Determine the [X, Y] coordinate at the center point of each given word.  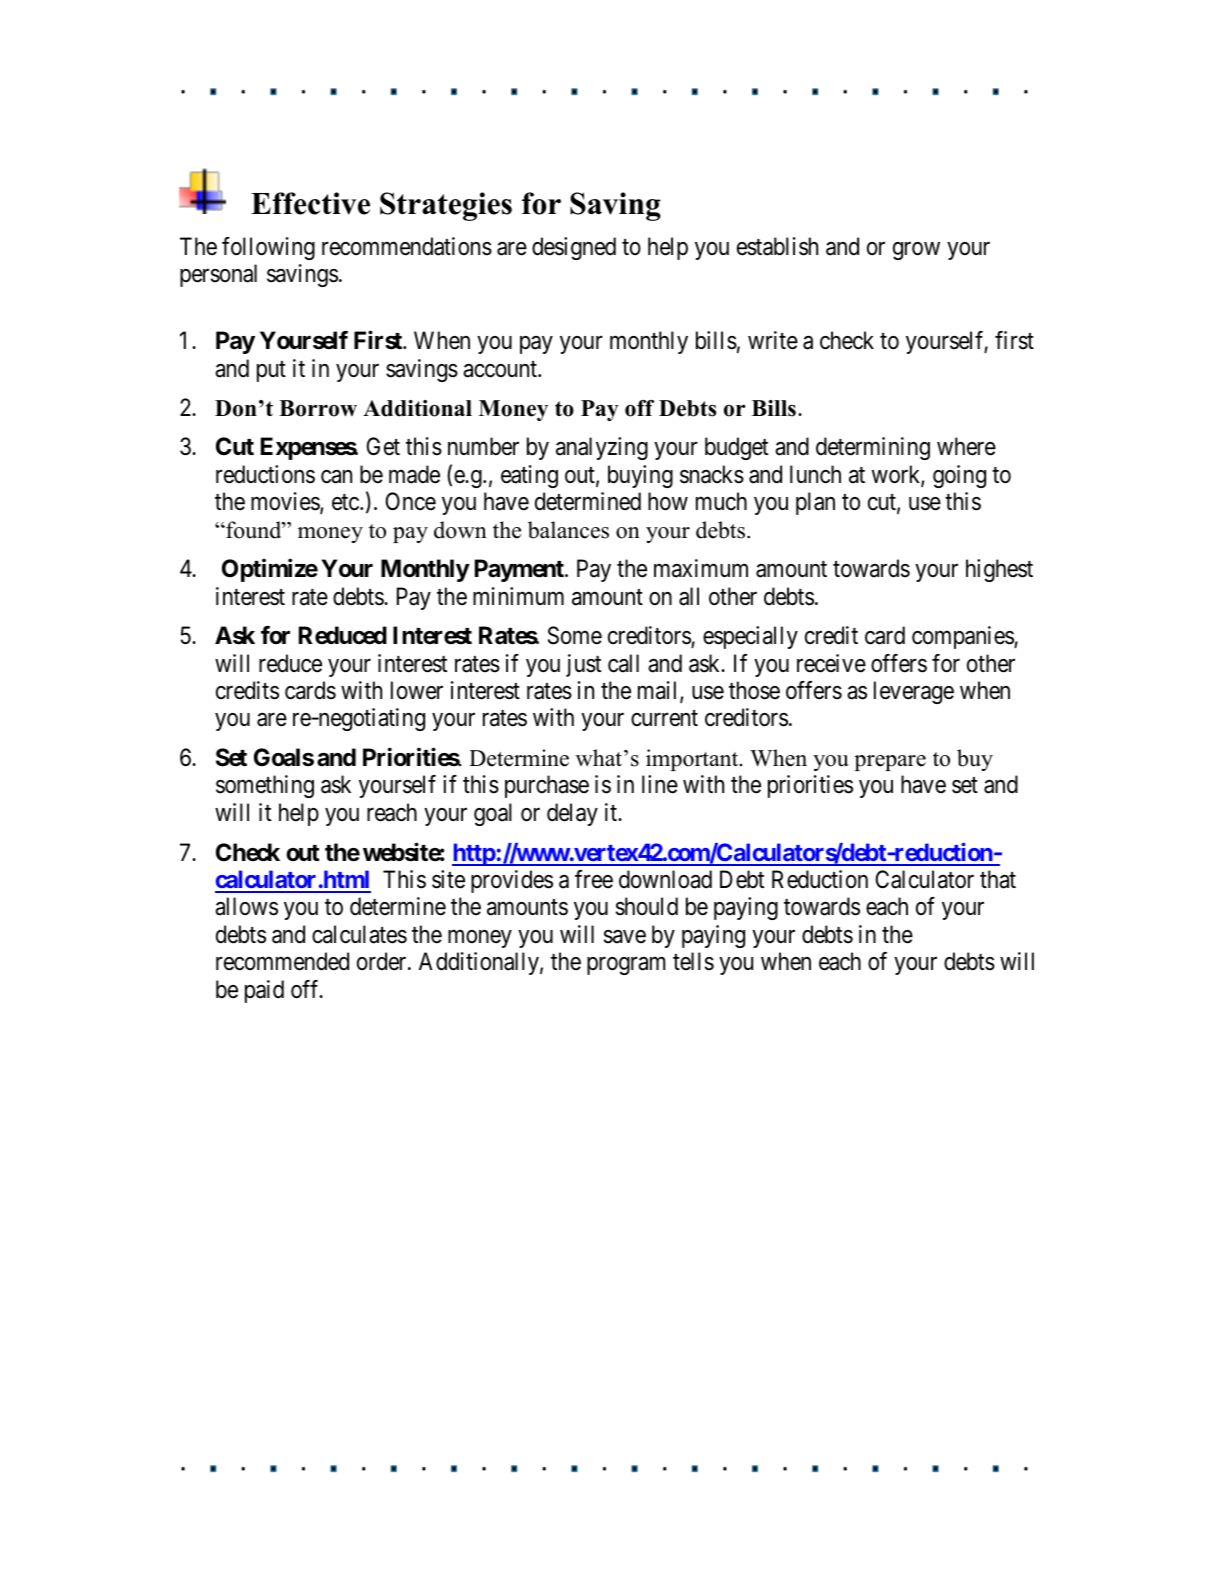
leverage [914, 692]
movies [286, 503]
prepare [890, 763]
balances [568, 530]
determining [873, 448]
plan [815, 503]
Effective [310, 203]
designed [574, 248]
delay [572, 814]
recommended [282, 961]
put [271, 371]
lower [417, 690]
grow [916, 251]
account [501, 369]
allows [246, 906]
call [623, 663]
